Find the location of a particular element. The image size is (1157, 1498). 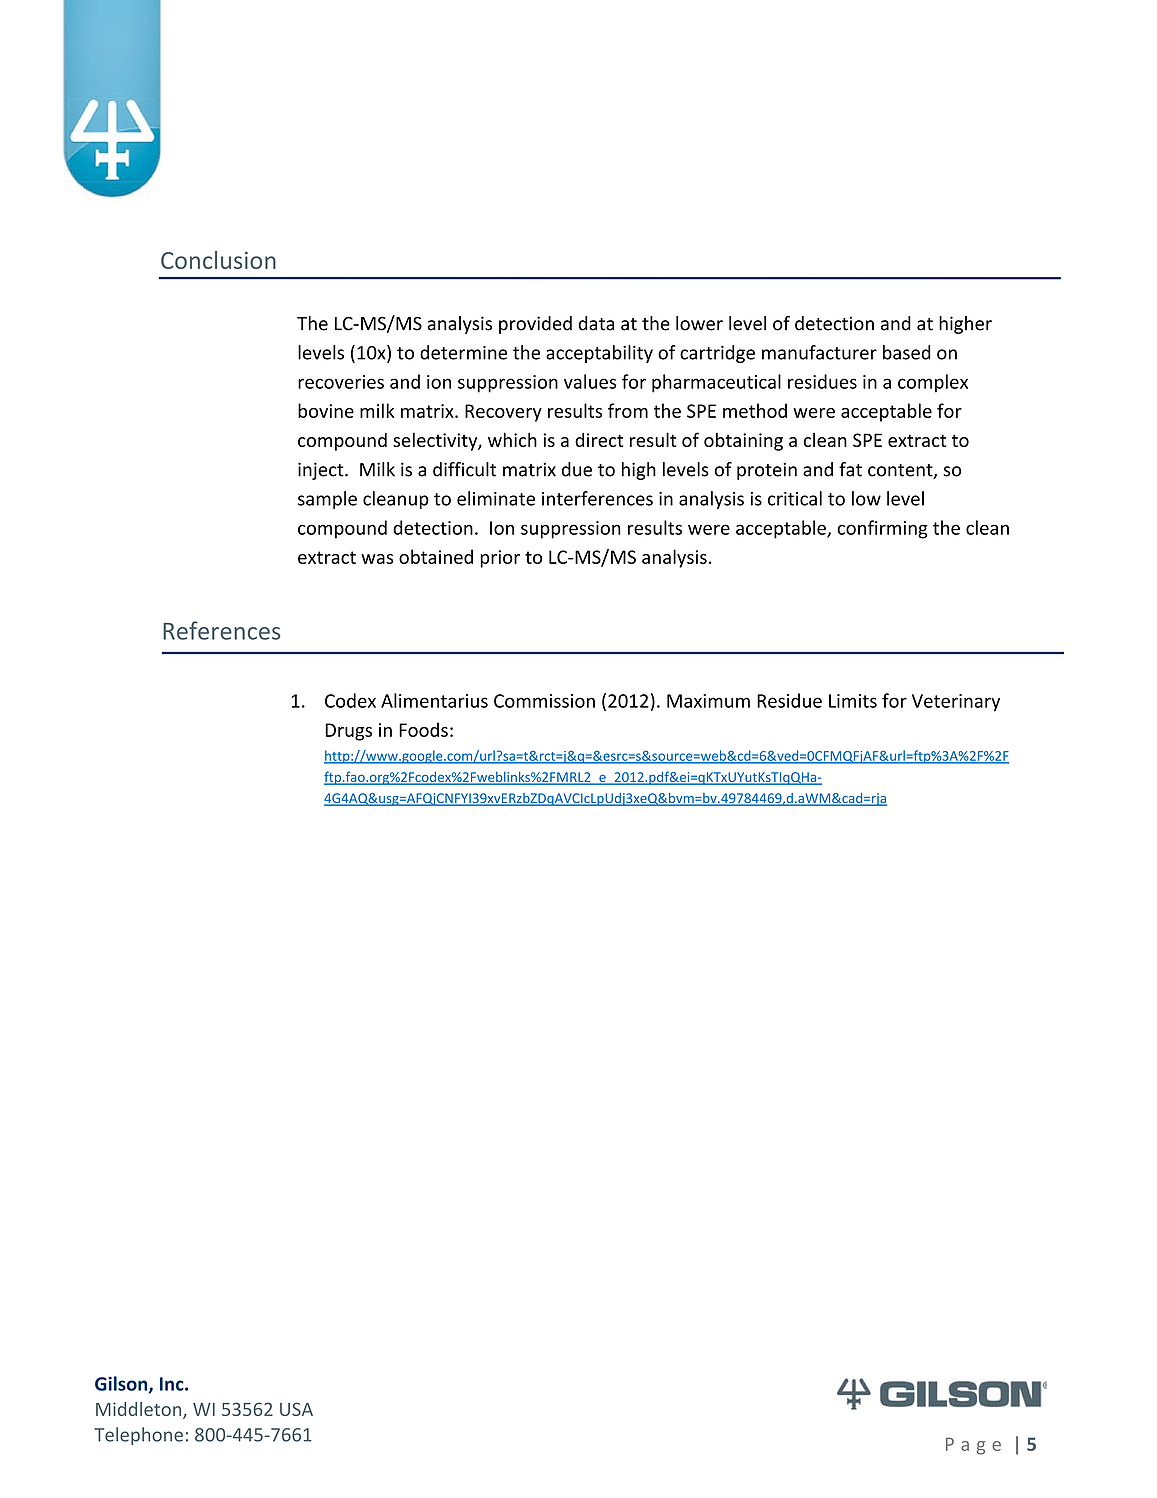

Drugs is located at coordinates (348, 732).
